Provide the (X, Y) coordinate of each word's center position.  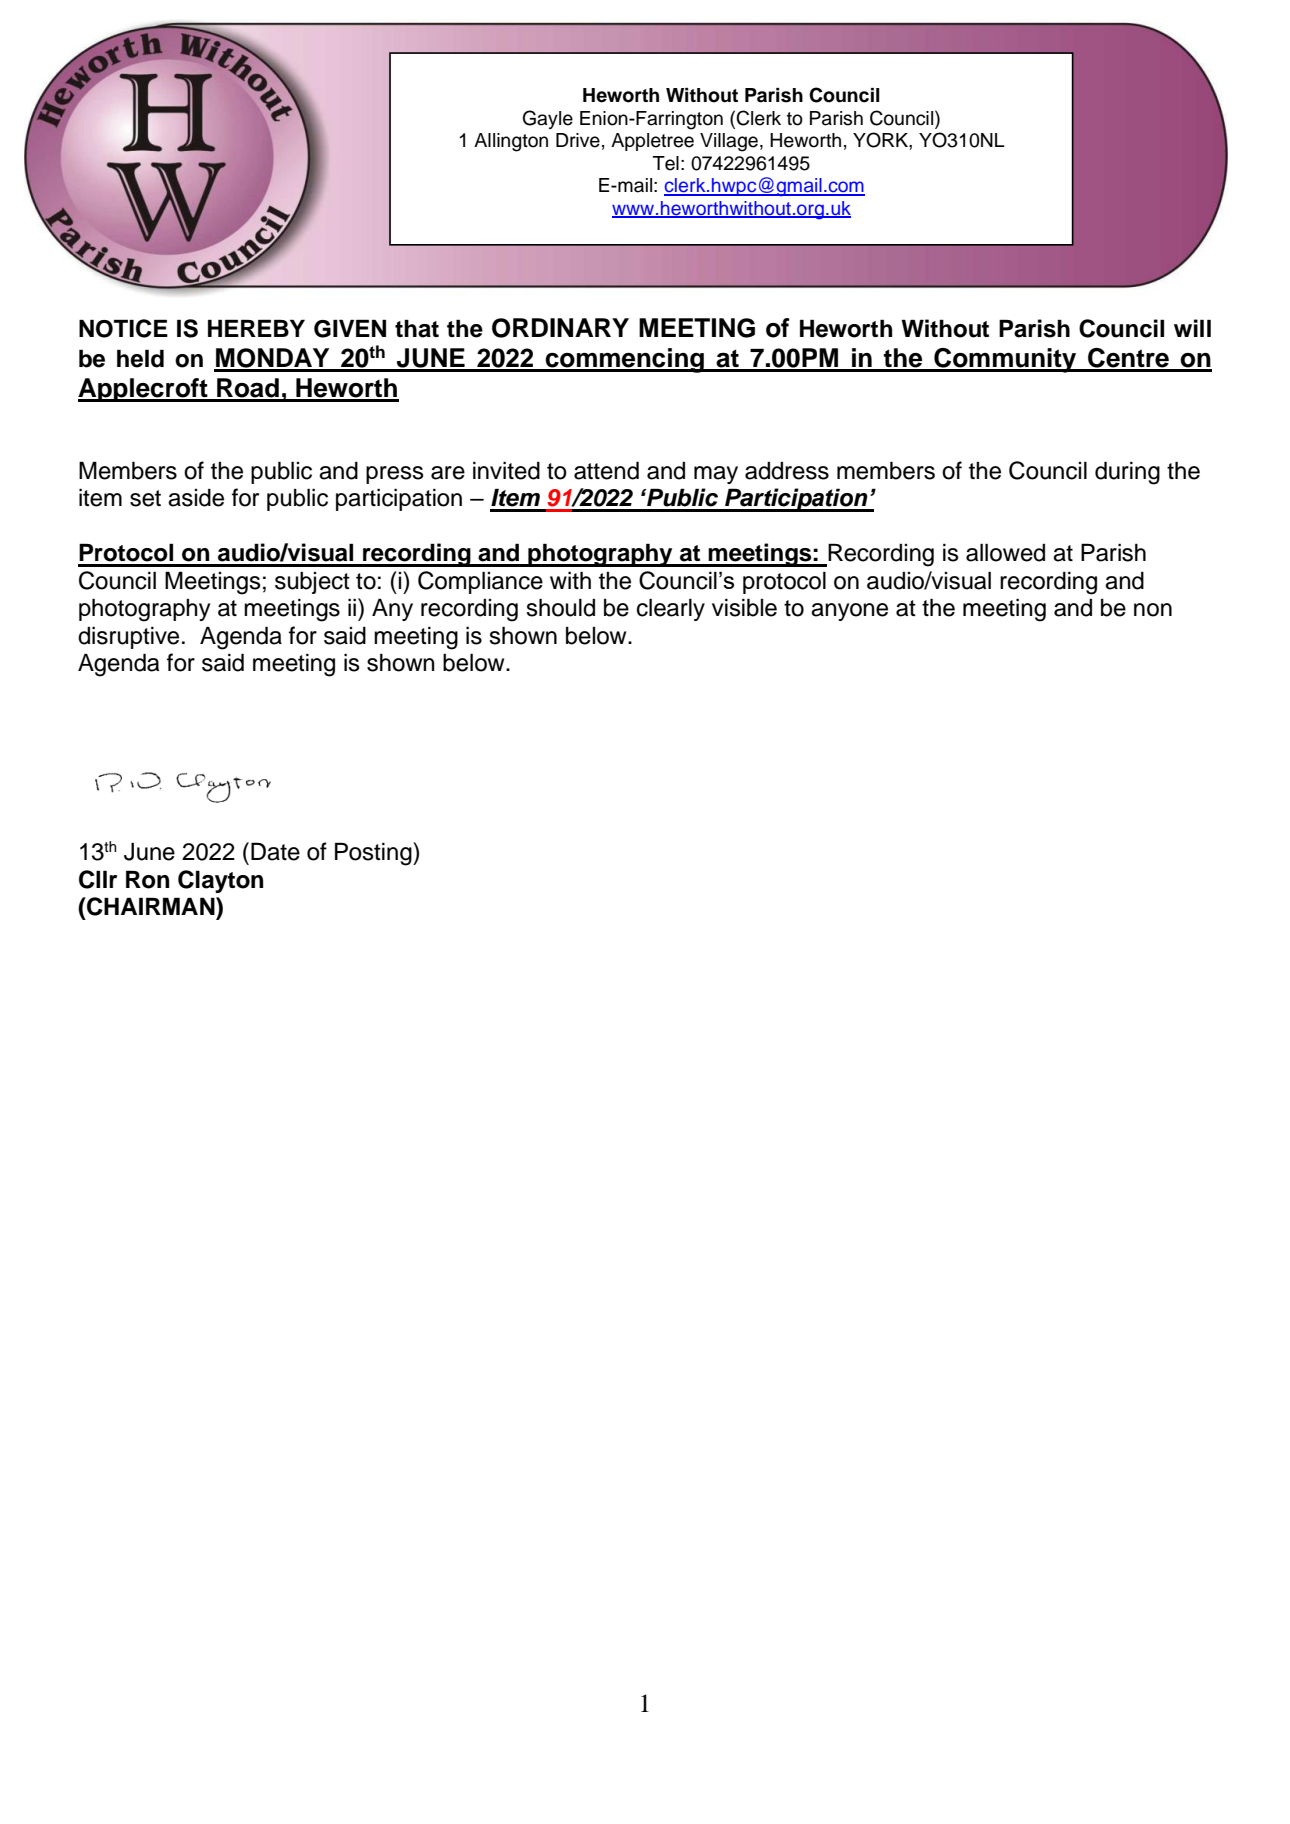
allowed (1005, 552)
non (1153, 610)
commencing (625, 360)
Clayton (220, 881)
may (716, 475)
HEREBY (256, 328)
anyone (849, 612)
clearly (671, 609)
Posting (374, 854)
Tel (666, 163)
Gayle (548, 119)
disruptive (128, 637)
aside (196, 498)
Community (1005, 360)
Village (730, 142)
